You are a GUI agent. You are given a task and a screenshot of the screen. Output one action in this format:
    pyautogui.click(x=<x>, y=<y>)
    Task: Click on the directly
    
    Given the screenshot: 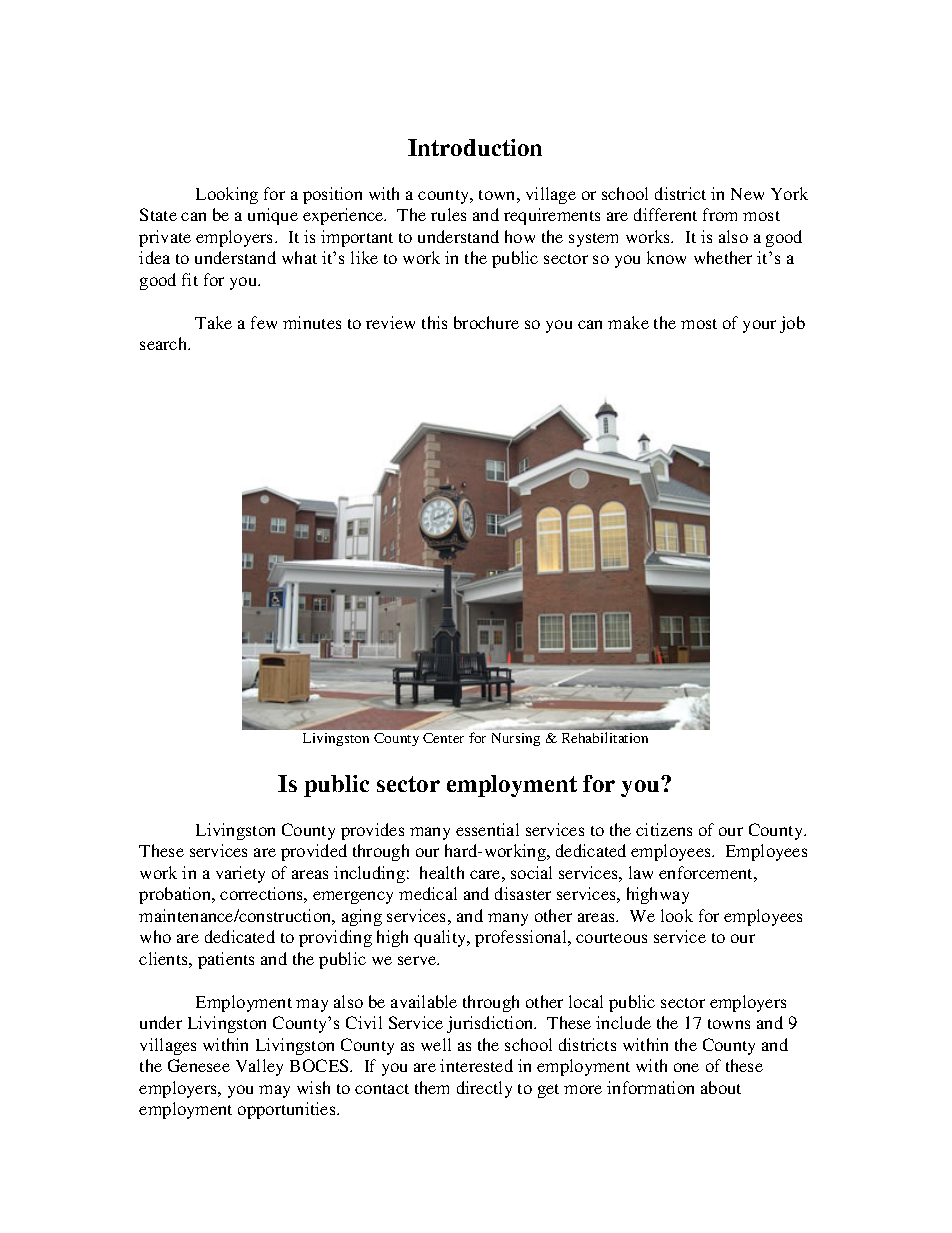 What is the action you would take?
    pyautogui.click(x=484, y=1089)
